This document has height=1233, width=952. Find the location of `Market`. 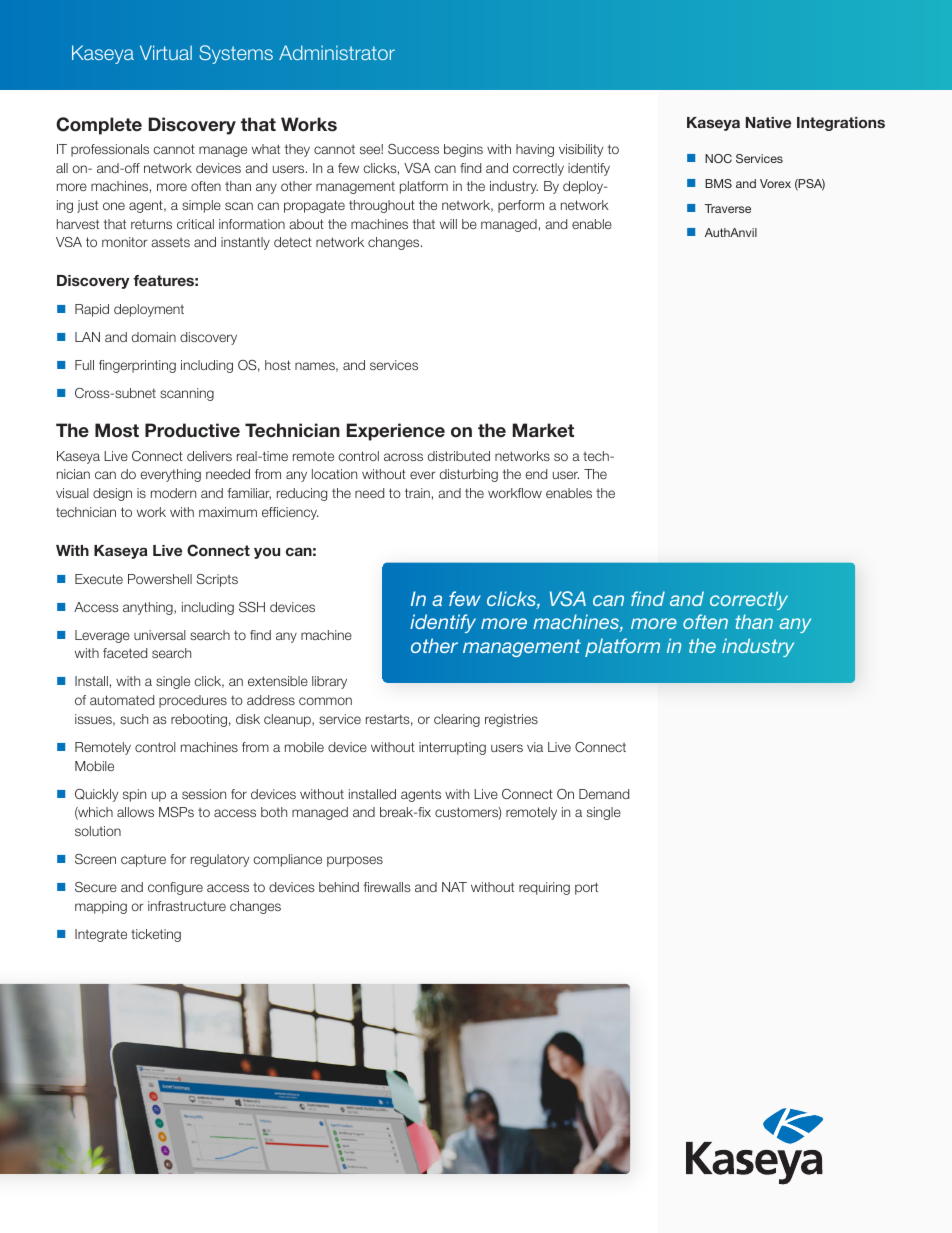

Market is located at coordinates (543, 430).
